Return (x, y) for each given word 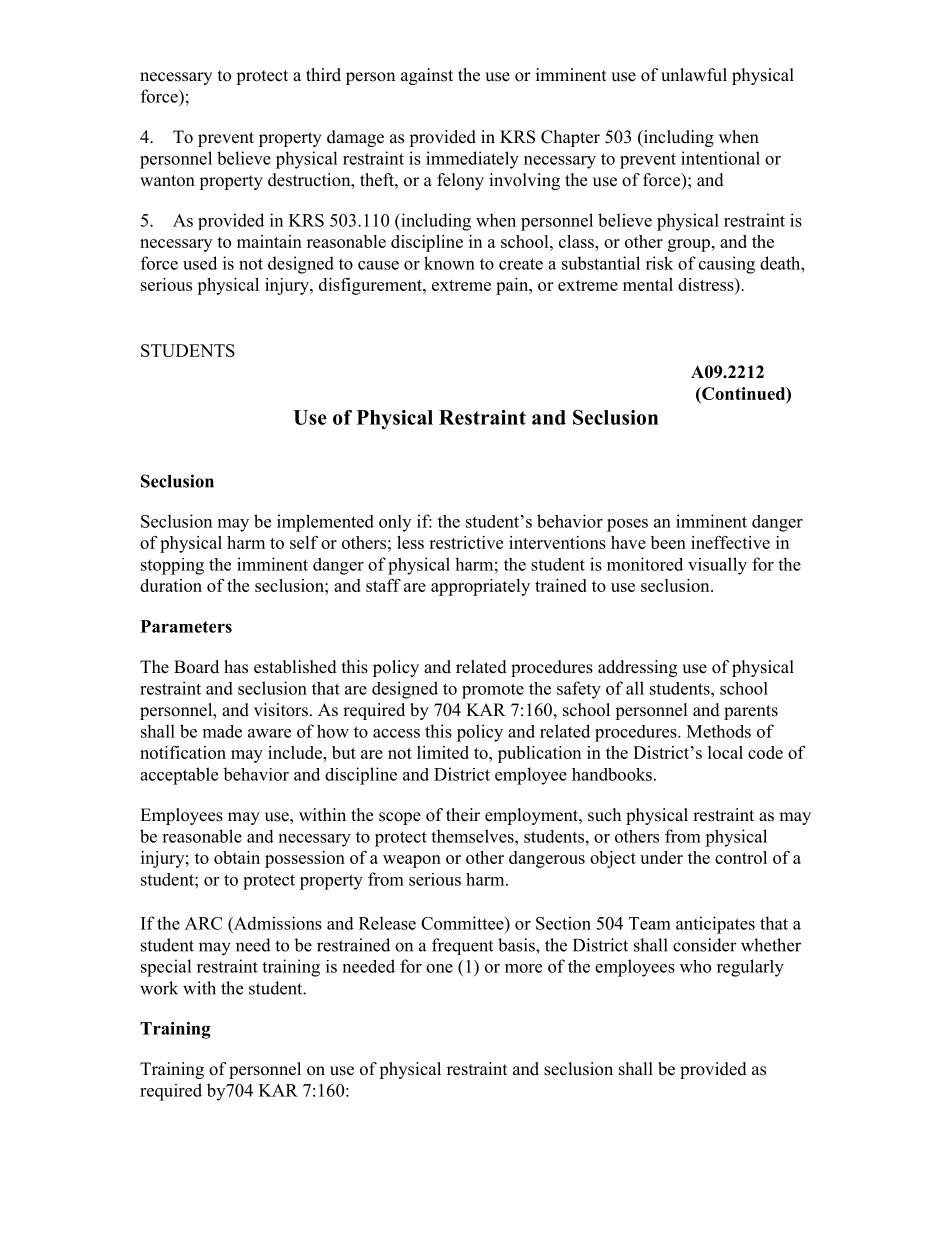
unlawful (694, 75)
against (427, 76)
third (323, 75)
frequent (462, 946)
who (695, 966)
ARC (203, 923)
